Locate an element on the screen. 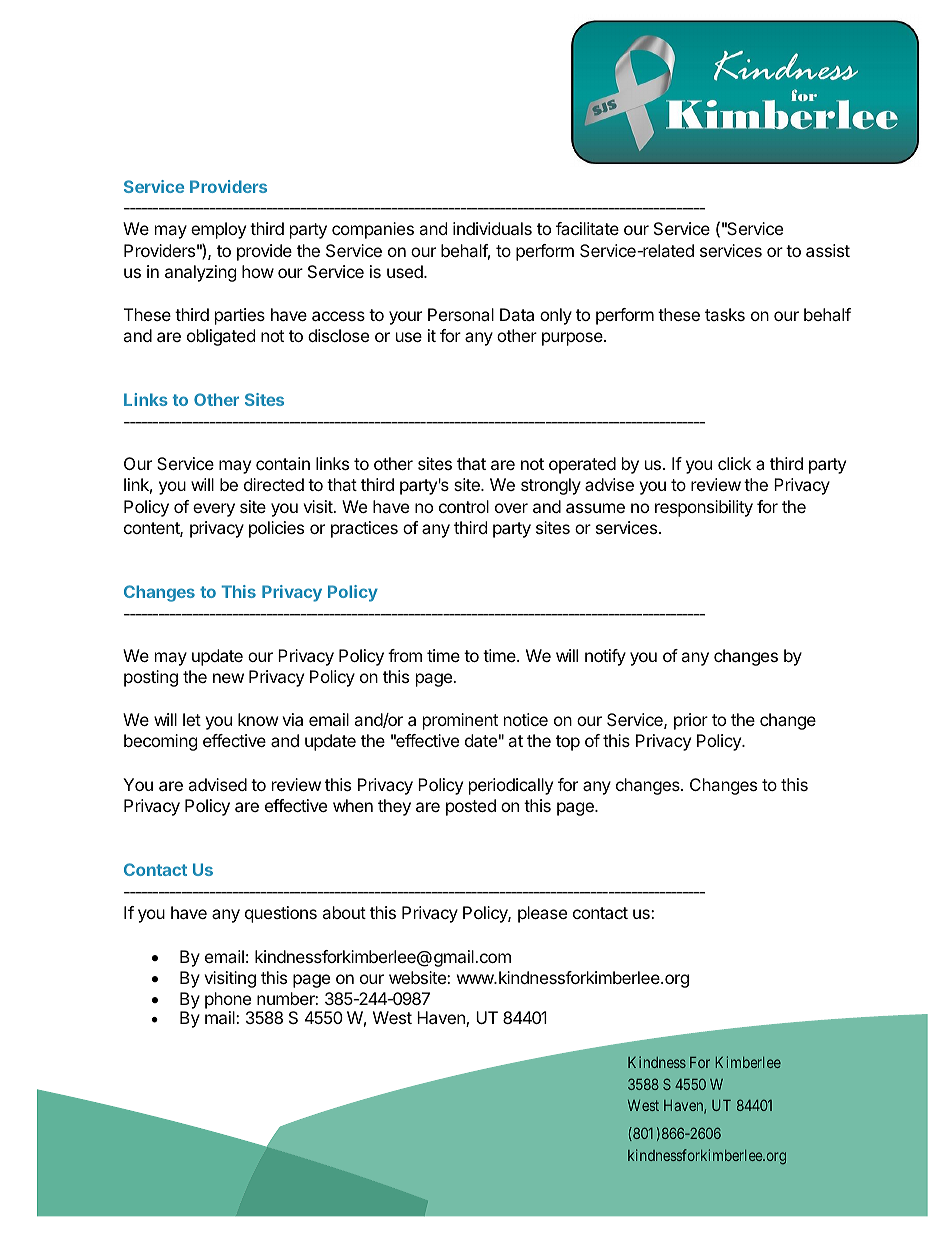 This screenshot has width=952, height=1233. new is located at coordinates (228, 678).
